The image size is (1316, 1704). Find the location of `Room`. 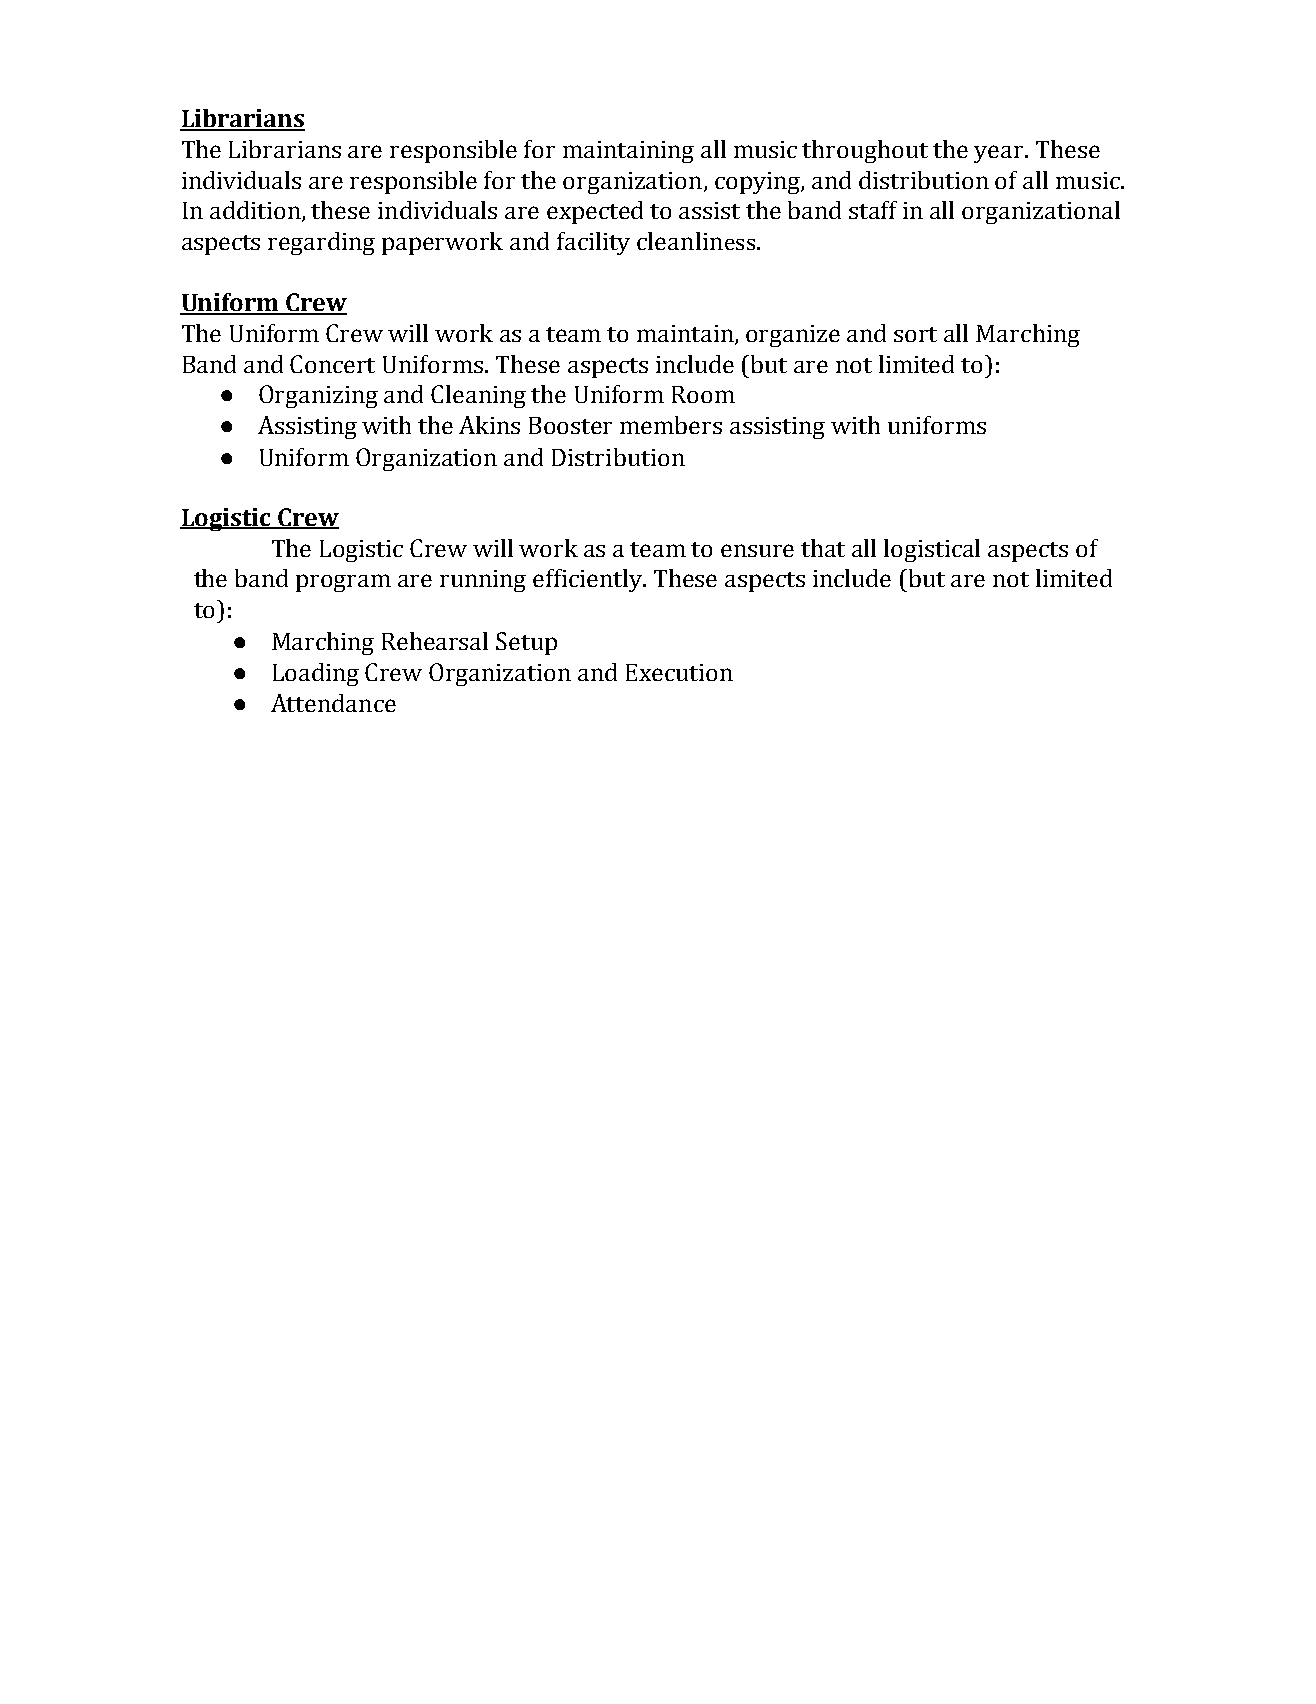

Room is located at coordinates (703, 394).
